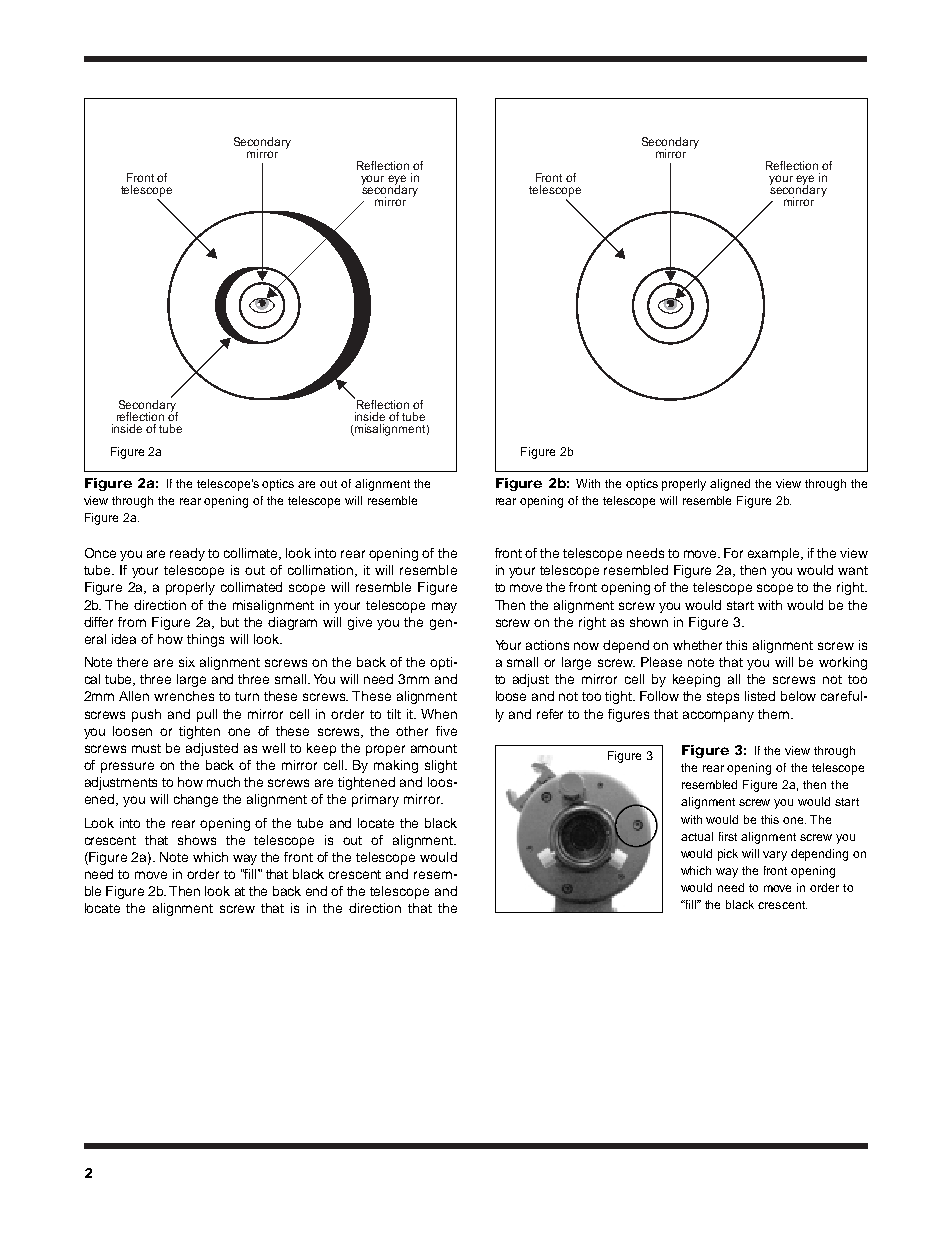 The width and height of the screenshot is (952, 1233). I want to click on may, so click(444, 607).
